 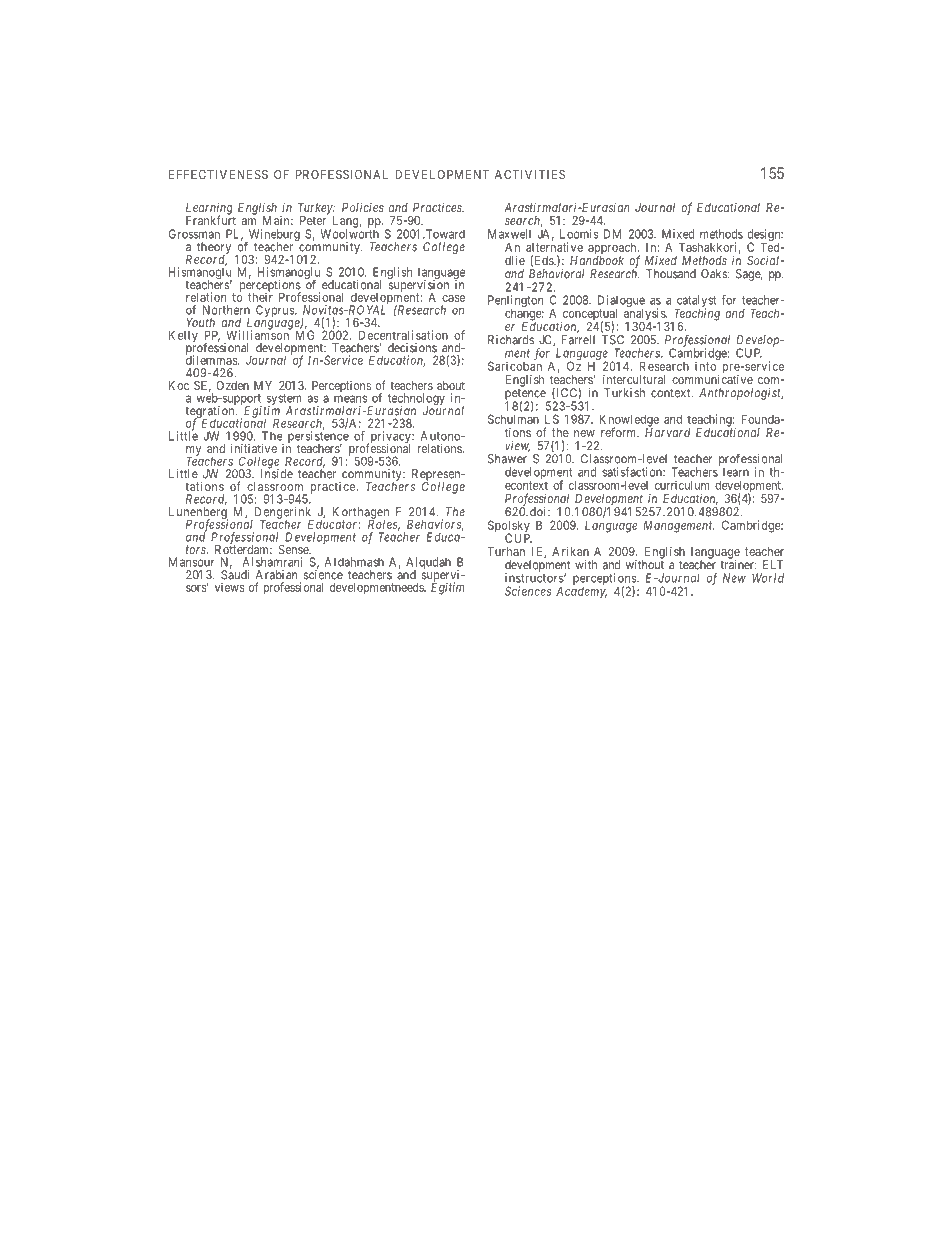 What do you see at coordinates (530, 174) in the screenshot?
I see `ACTIVITIES` at bounding box center [530, 174].
